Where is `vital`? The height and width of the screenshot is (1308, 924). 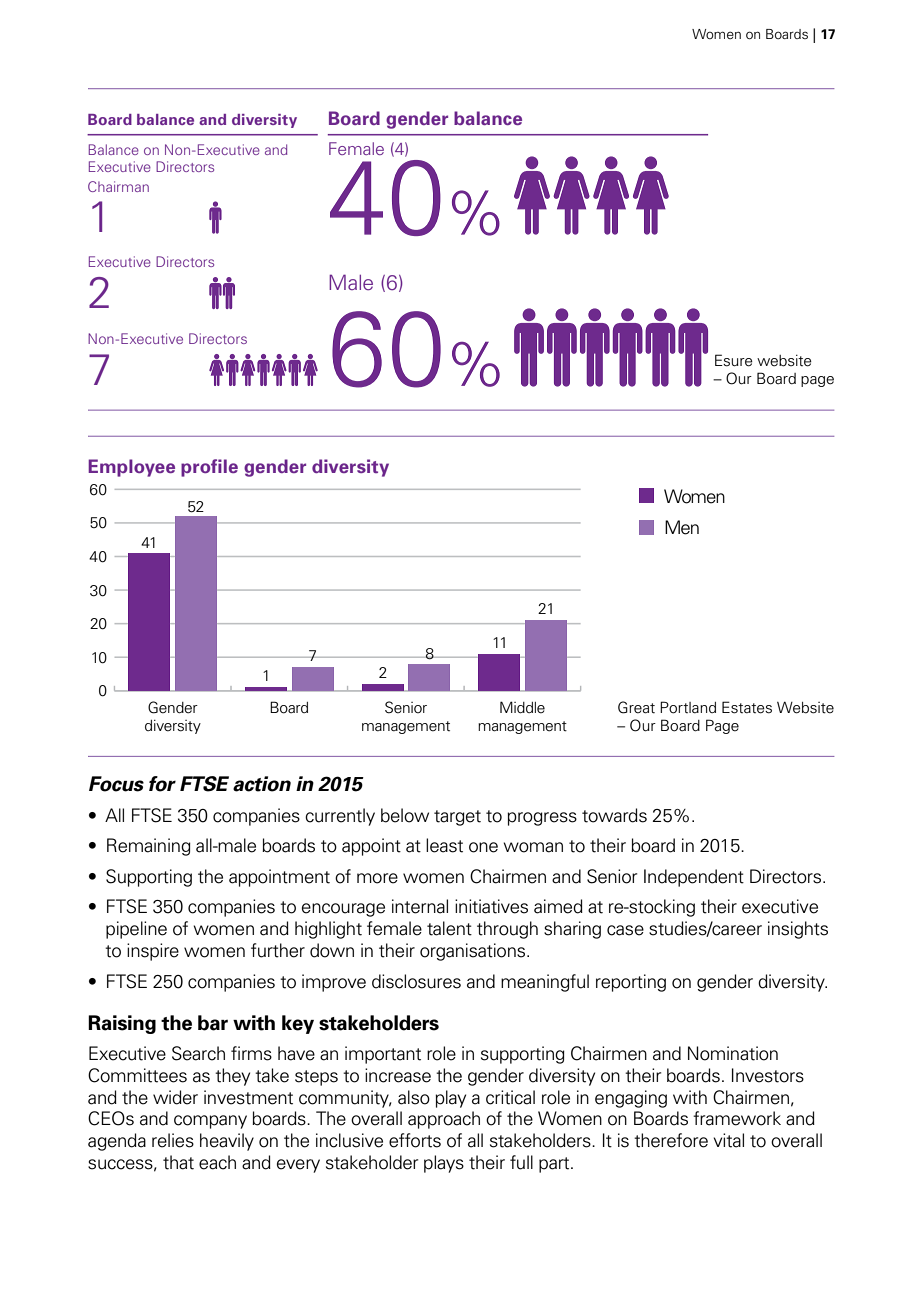 vital is located at coordinates (729, 1140).
